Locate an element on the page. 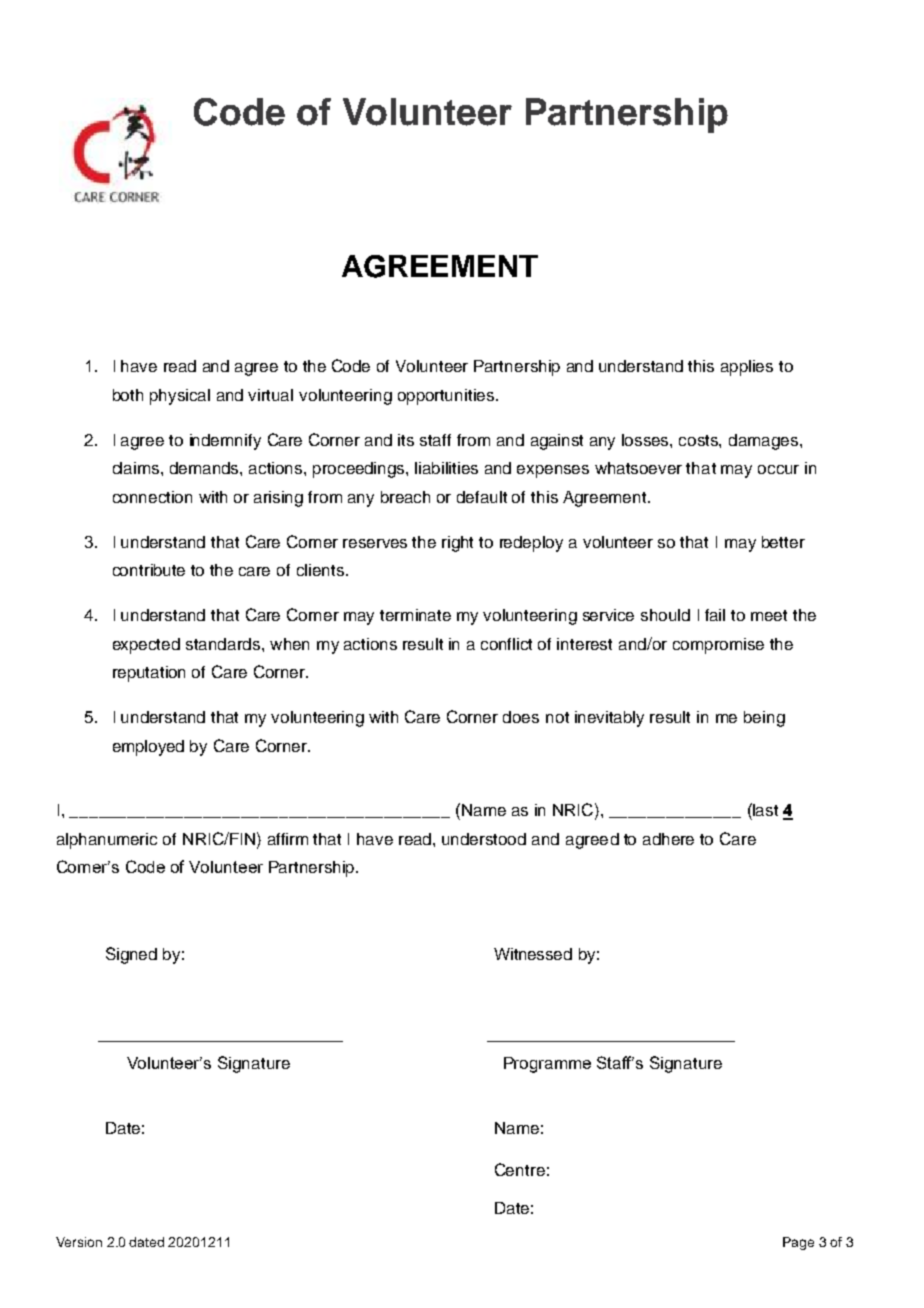 This document has height=1308, width=924. applies is located at coordinates (747, 368).
